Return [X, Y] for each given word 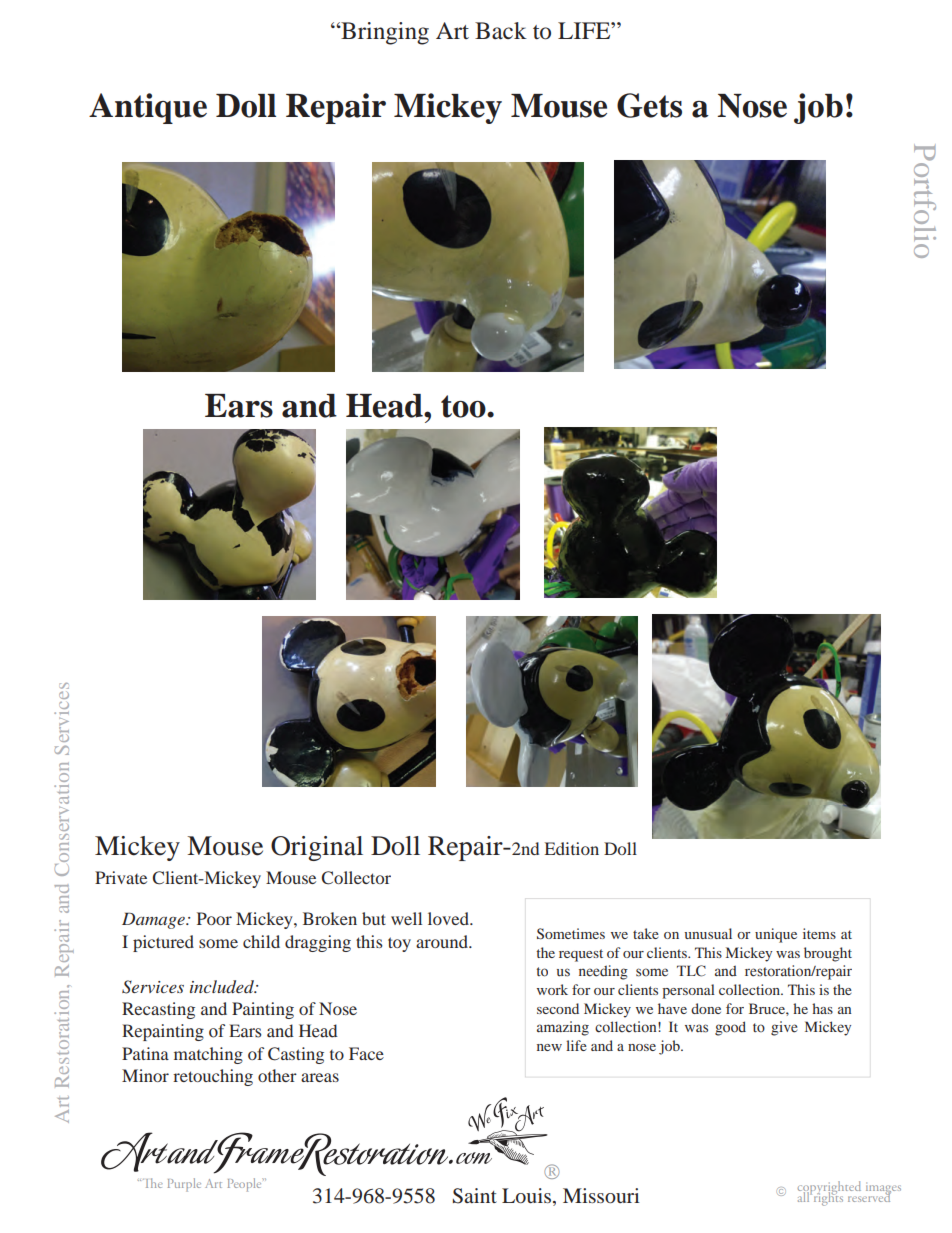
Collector [356, 878]
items [819, 933]
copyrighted [829, 1189]
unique [776, 935]
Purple [184, 1185]
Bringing [384, 33]
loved [449, 918]
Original [317, 848]
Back [501, 31]
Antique [148, 108]
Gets [649, 105]
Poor [214, 918]
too [464, 406]
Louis [526, 1195]
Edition [572, 848]
